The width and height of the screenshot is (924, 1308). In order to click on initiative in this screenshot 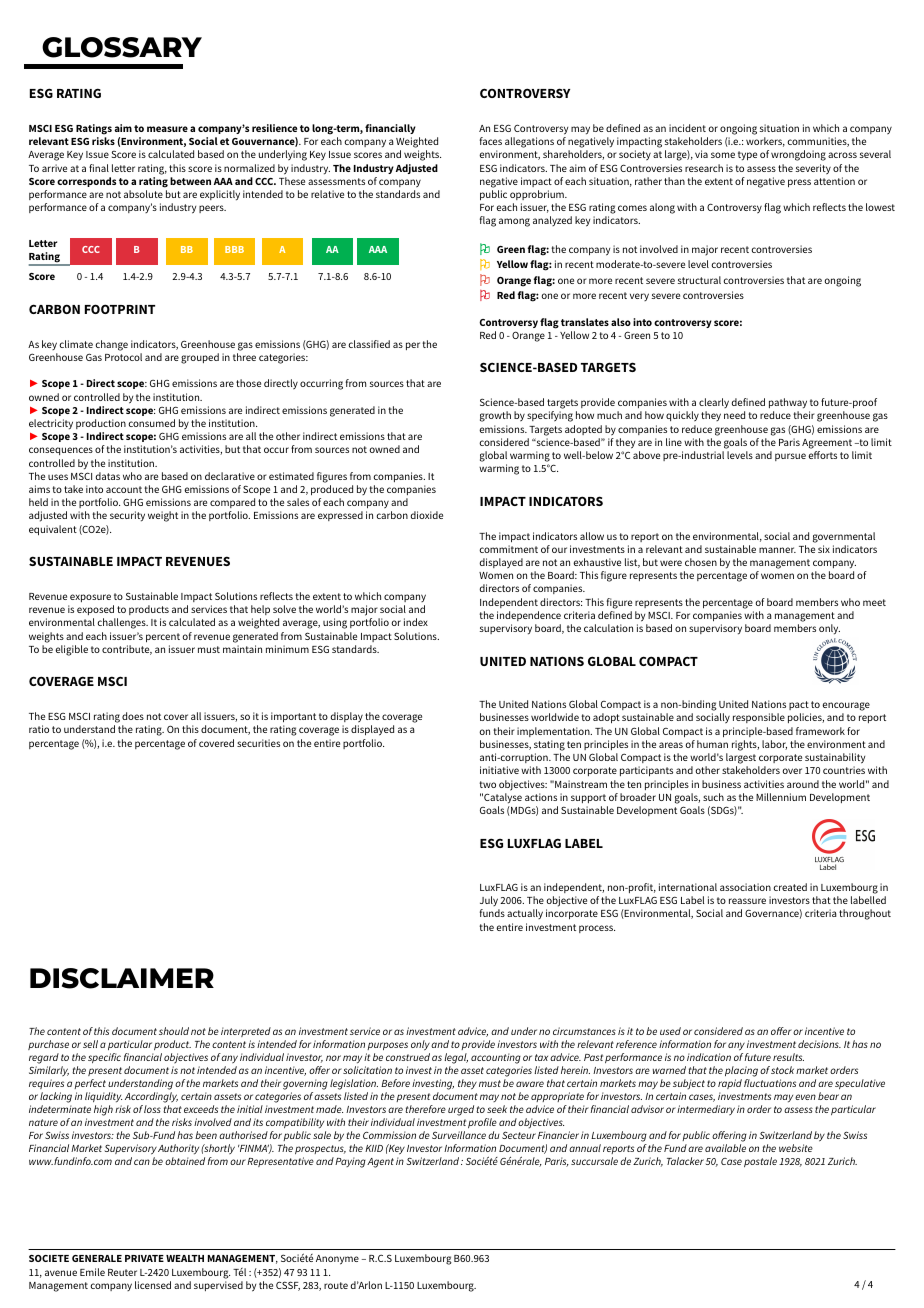, I will do `click(499, 770)`.
